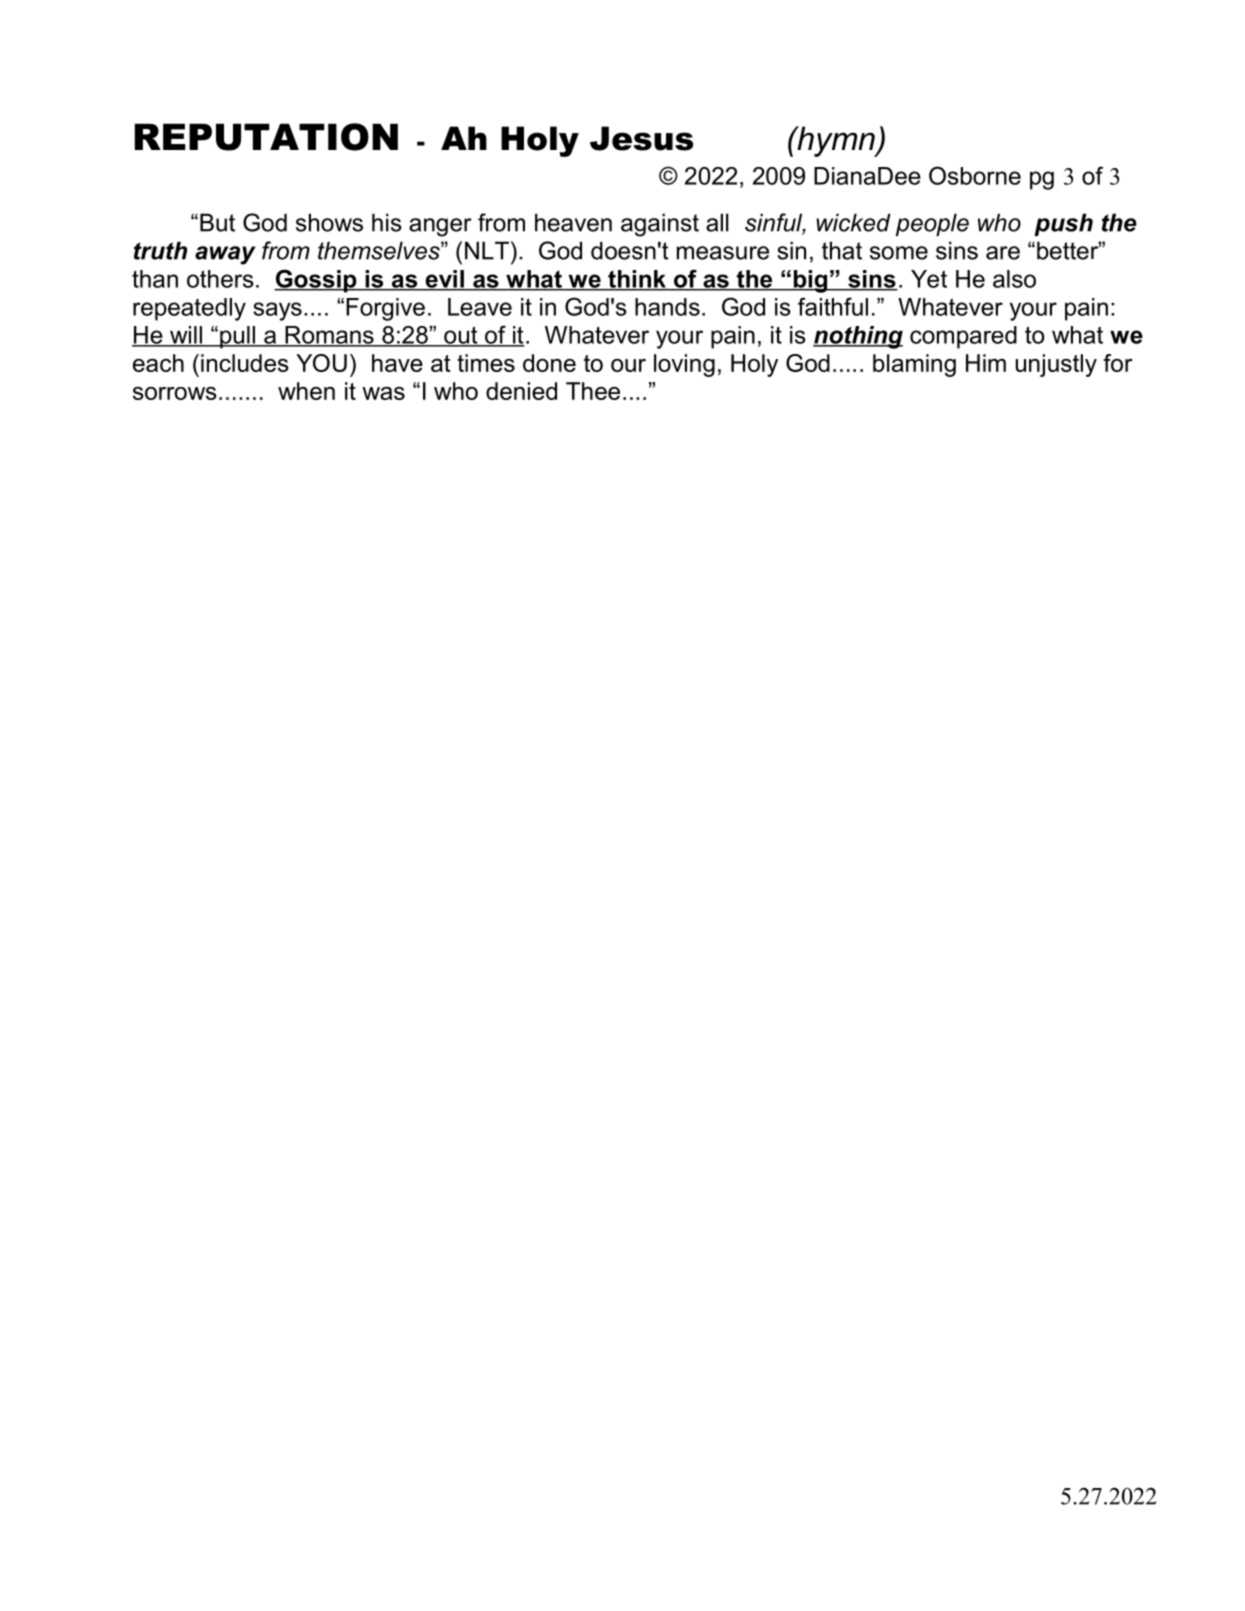 Image resolution: width=1245 pixels, height=1611 pixels. What do you see at coordinates (836, 141) in the image?
I see `hymn` at bounding box center [836, 141].
